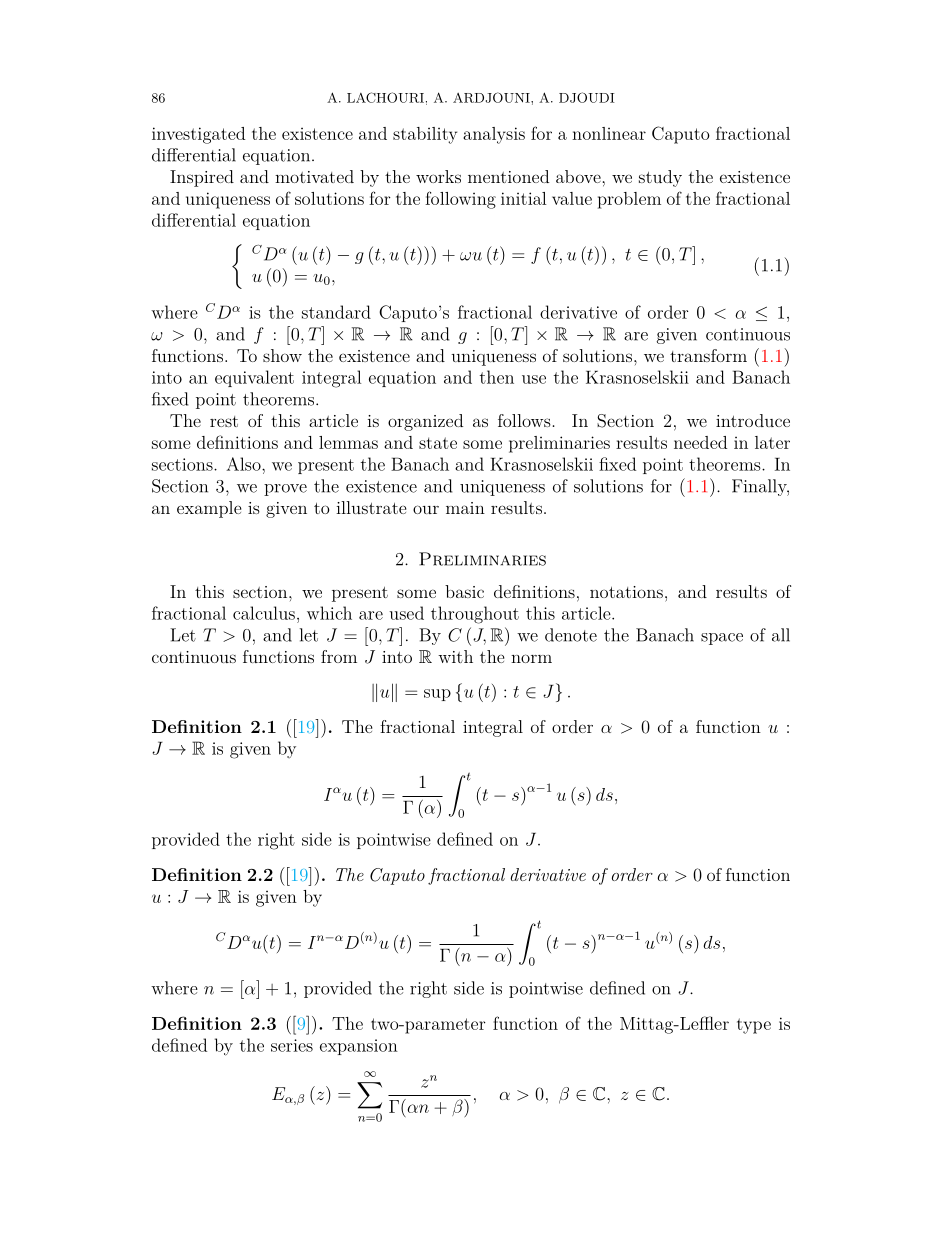 This screenshot has height=1233, width=952. What do you see at coordinates (264, 613) in the screenshot?
I see `calculus` at bounding box center [264, 613].
